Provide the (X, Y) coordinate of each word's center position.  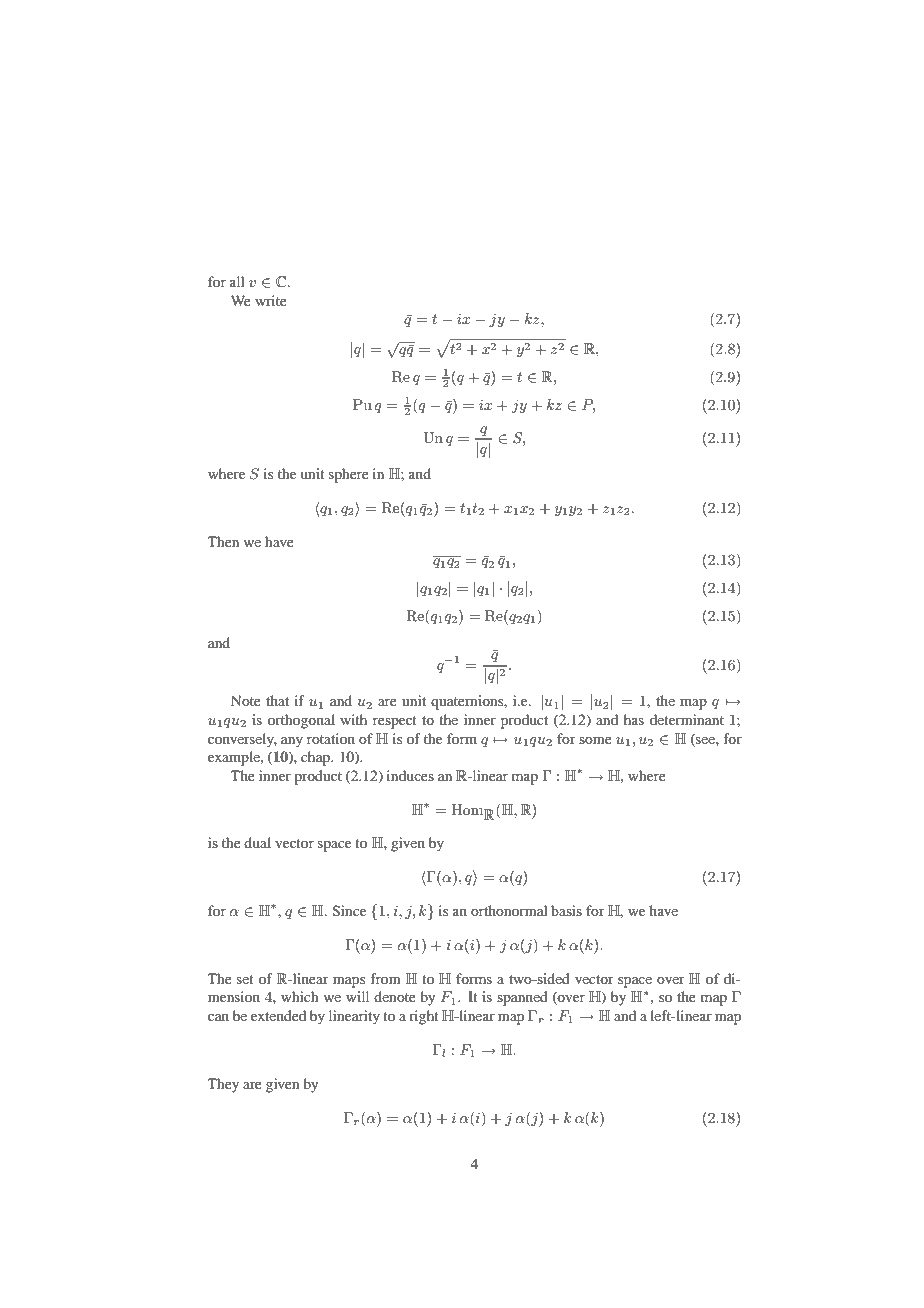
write (271, 300)
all (237, 281)
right (424, 1017)
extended (278, 1015)
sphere (349, 475)
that (277, 700)
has (634, 719)
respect (395, 722)
